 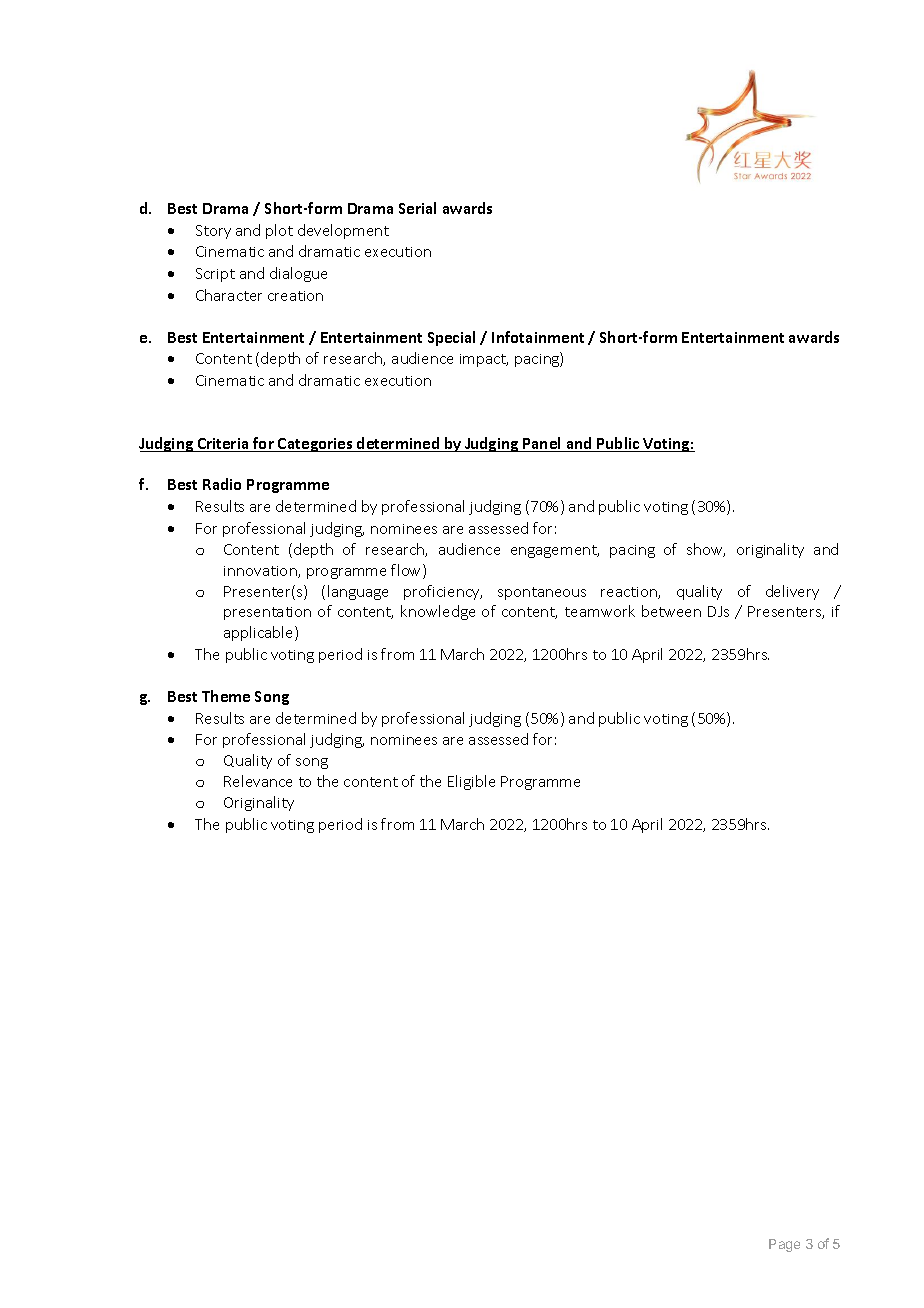 What do you see at coordinates (538, 337) in the page?
I see `Infotainment` at bounding box center [538, 337].
